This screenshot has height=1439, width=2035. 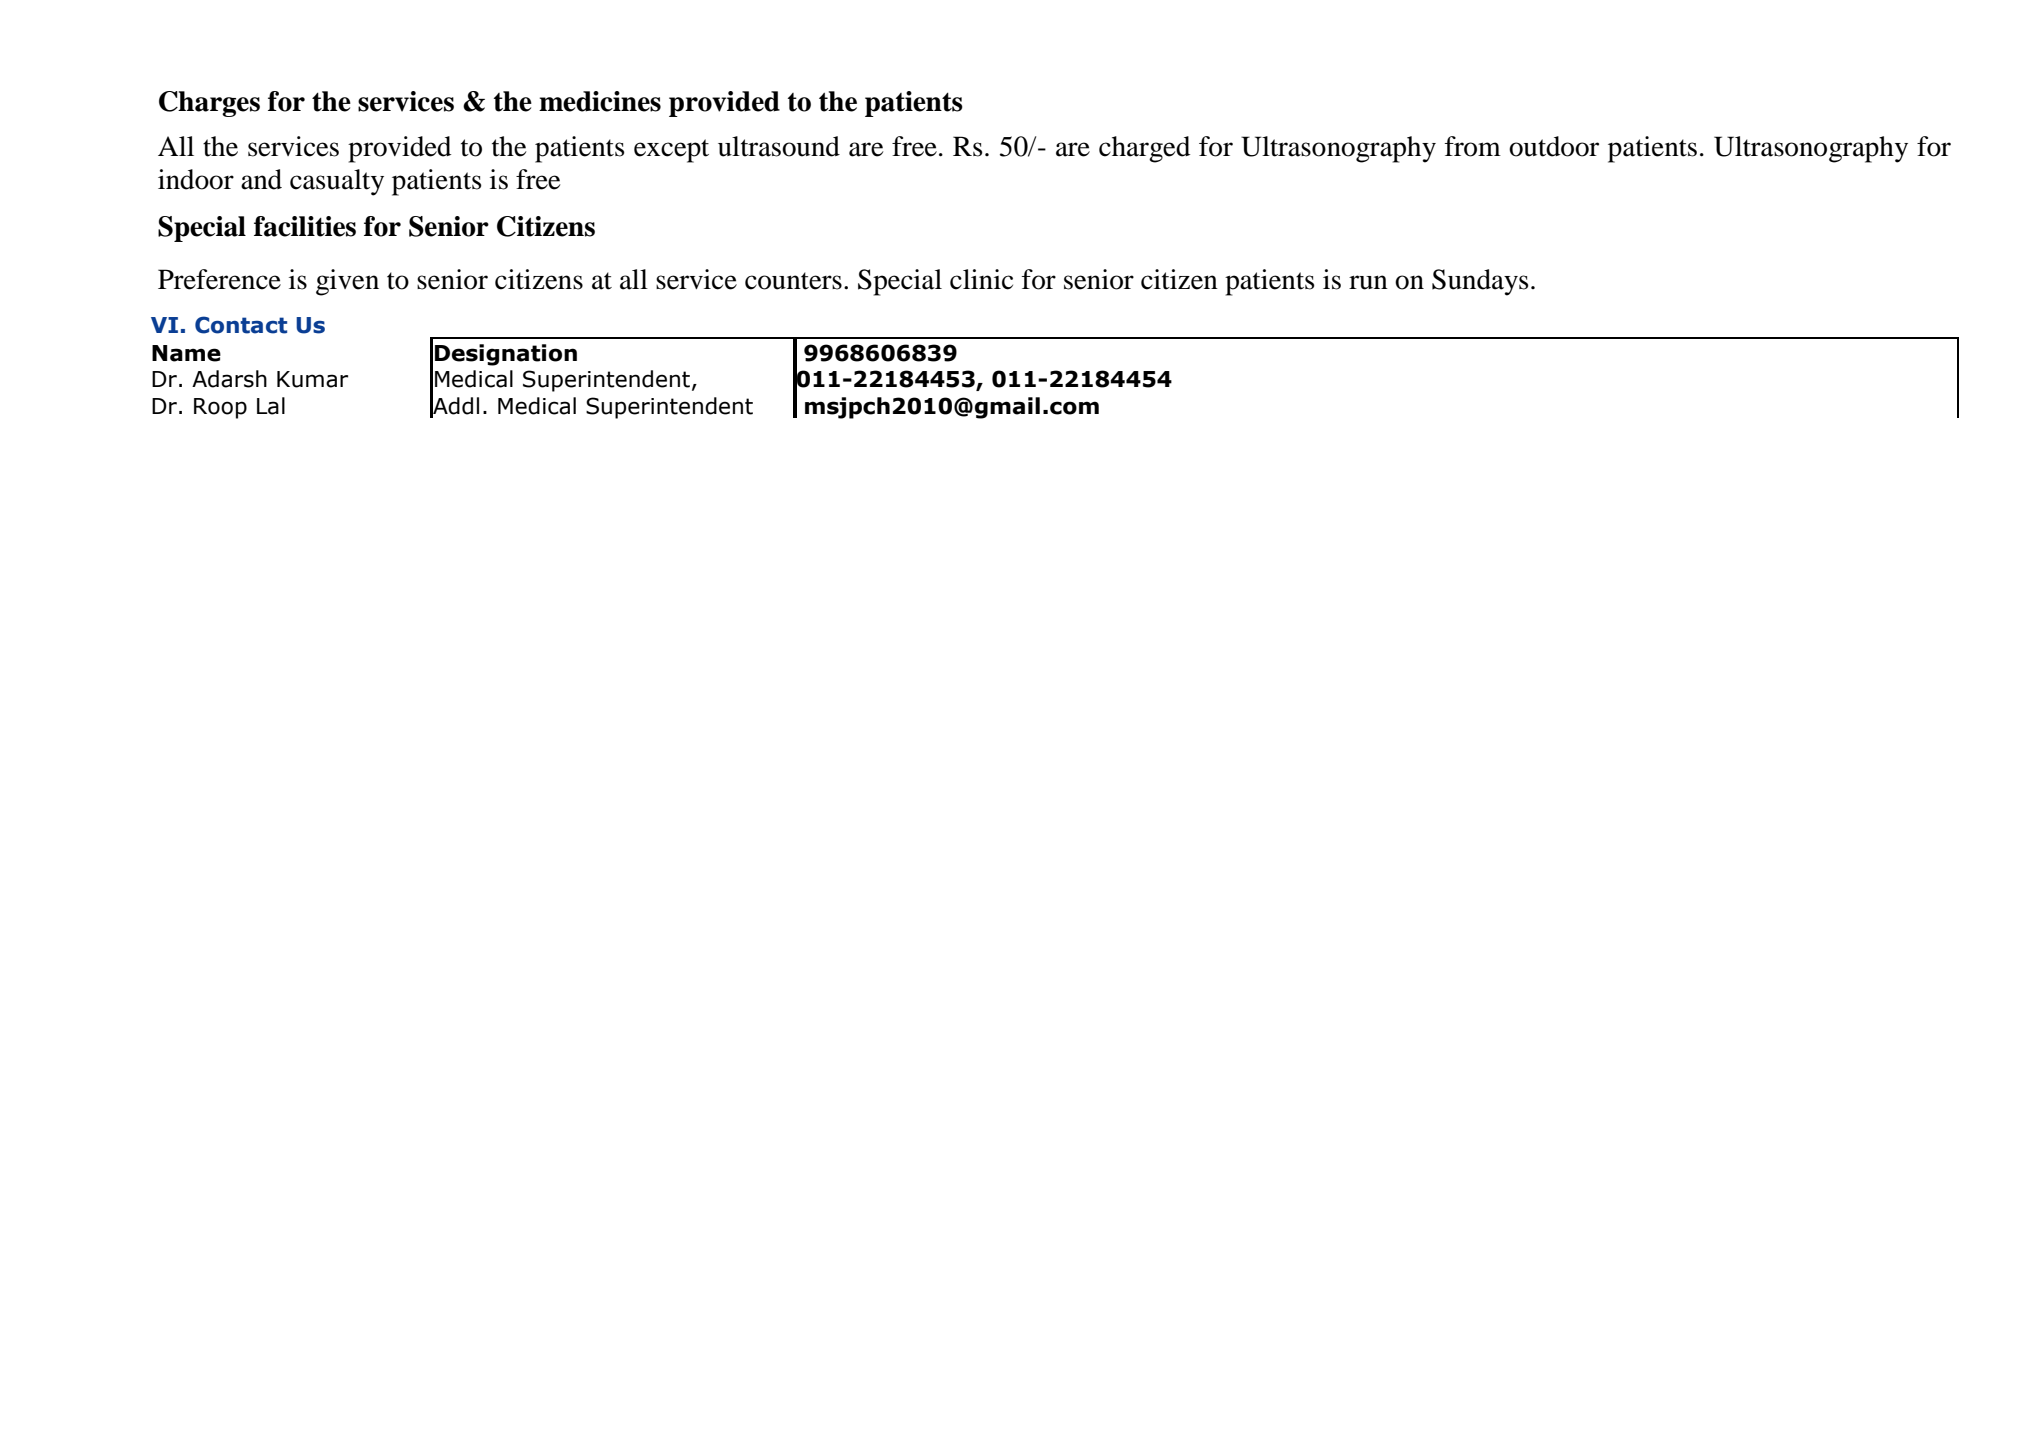 I want to click on facilities, so click(x=305, y=226).
